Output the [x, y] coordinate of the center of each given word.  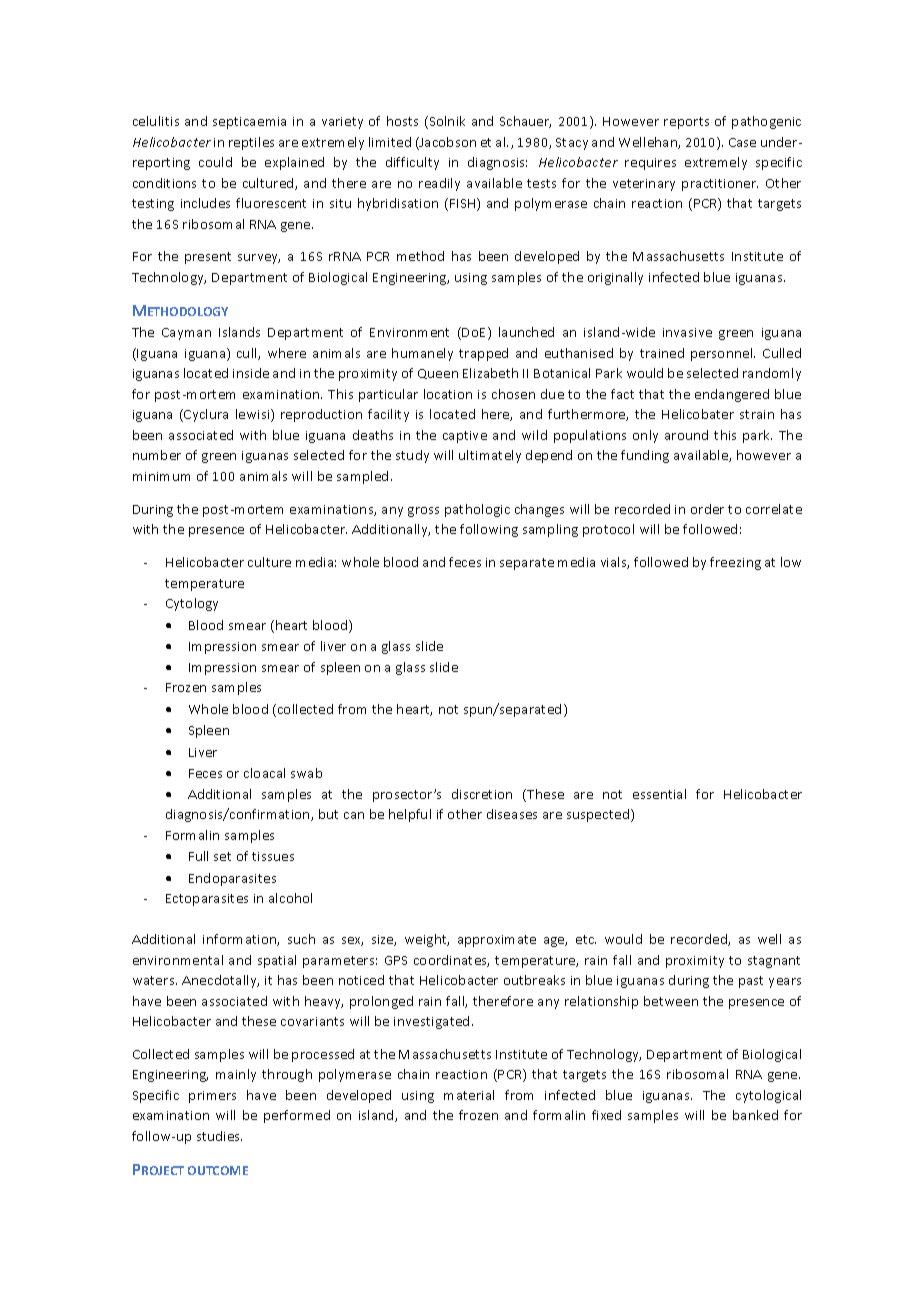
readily [439, 184]
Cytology [192, 604]
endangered [732, 395]
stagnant [774, 962]
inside [251, 373]
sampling [550, 530]
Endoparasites [232, 879]
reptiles [251, 143]
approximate [497, 941]
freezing [735, 563]
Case [742, 142]
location [448, 394]
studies [219, 1136]
